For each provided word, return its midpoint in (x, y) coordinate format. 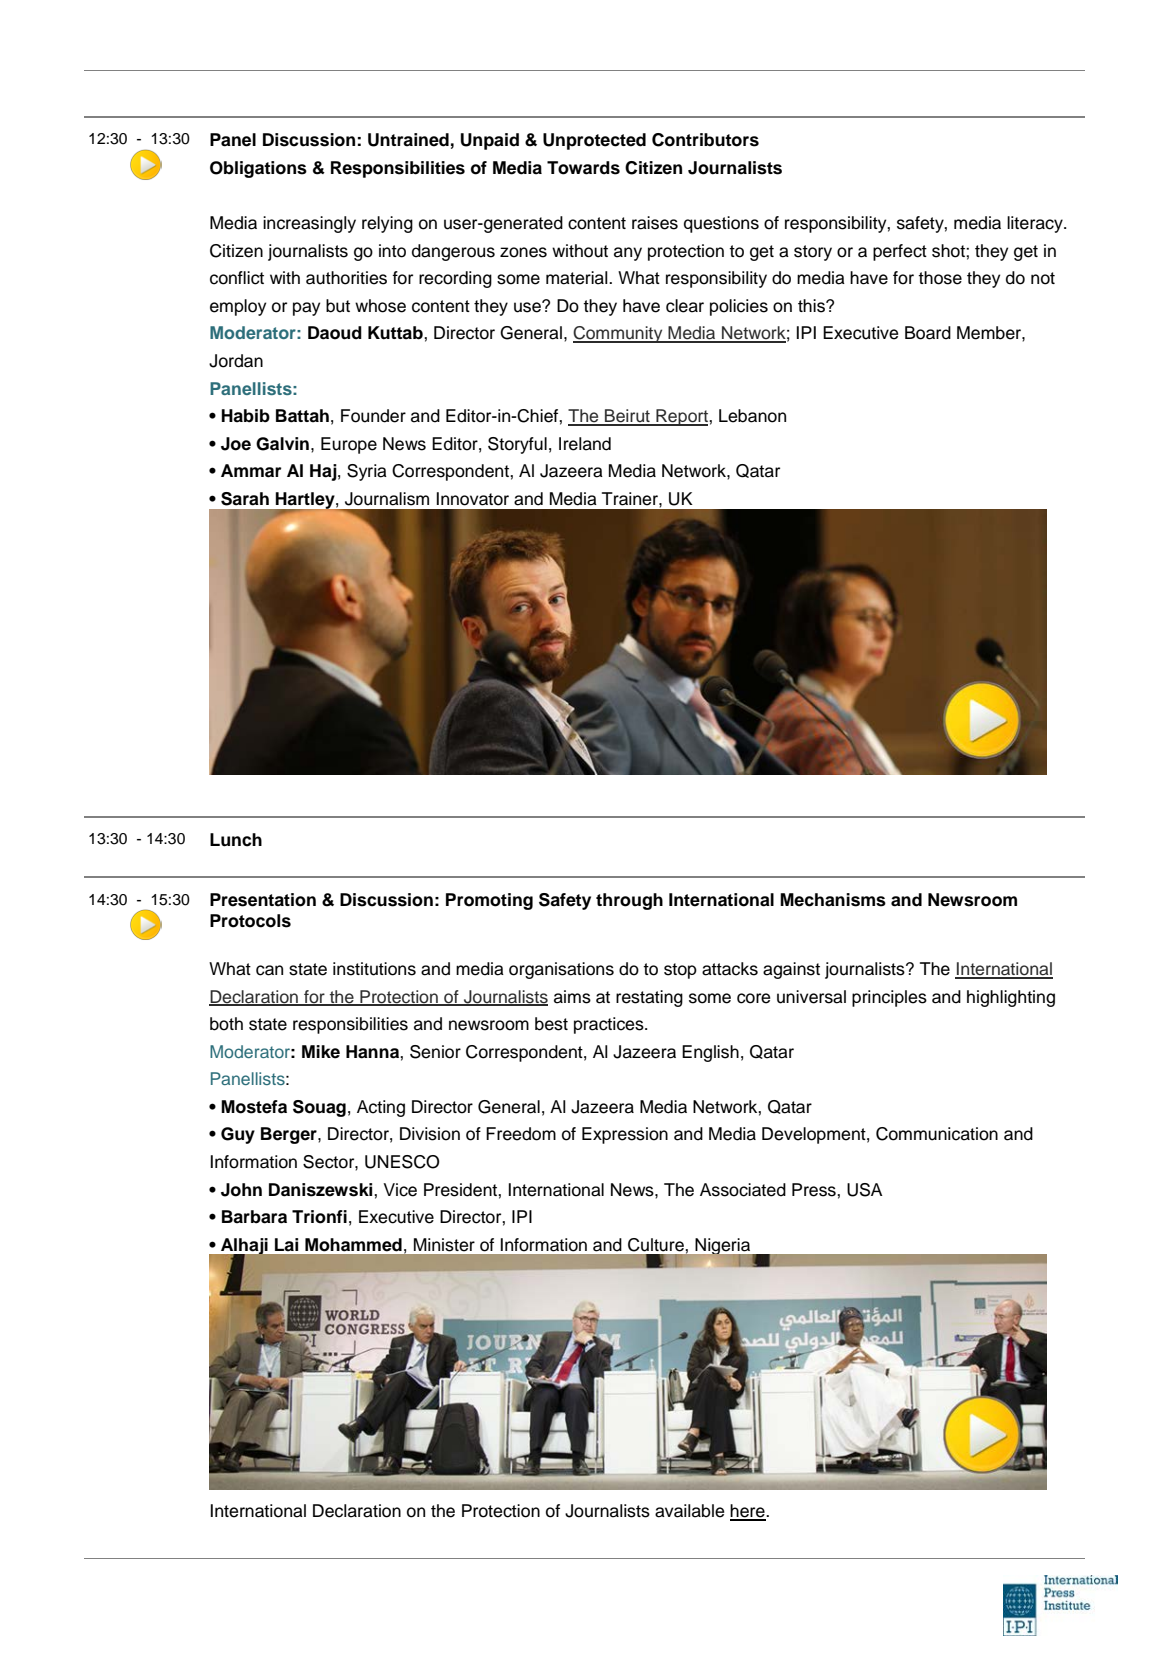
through (629, 901)
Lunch (236, 840)
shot (949, 251)
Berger (290, 1135)
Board (928, 333)
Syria (367, 472)
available (689, 1511)
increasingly (309, 224)
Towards (583, 168)
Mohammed (353, 1245)
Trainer (631, 499)
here (748, 1512)
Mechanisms (833, 900)
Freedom (521, 1134)
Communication (937, 1134)
